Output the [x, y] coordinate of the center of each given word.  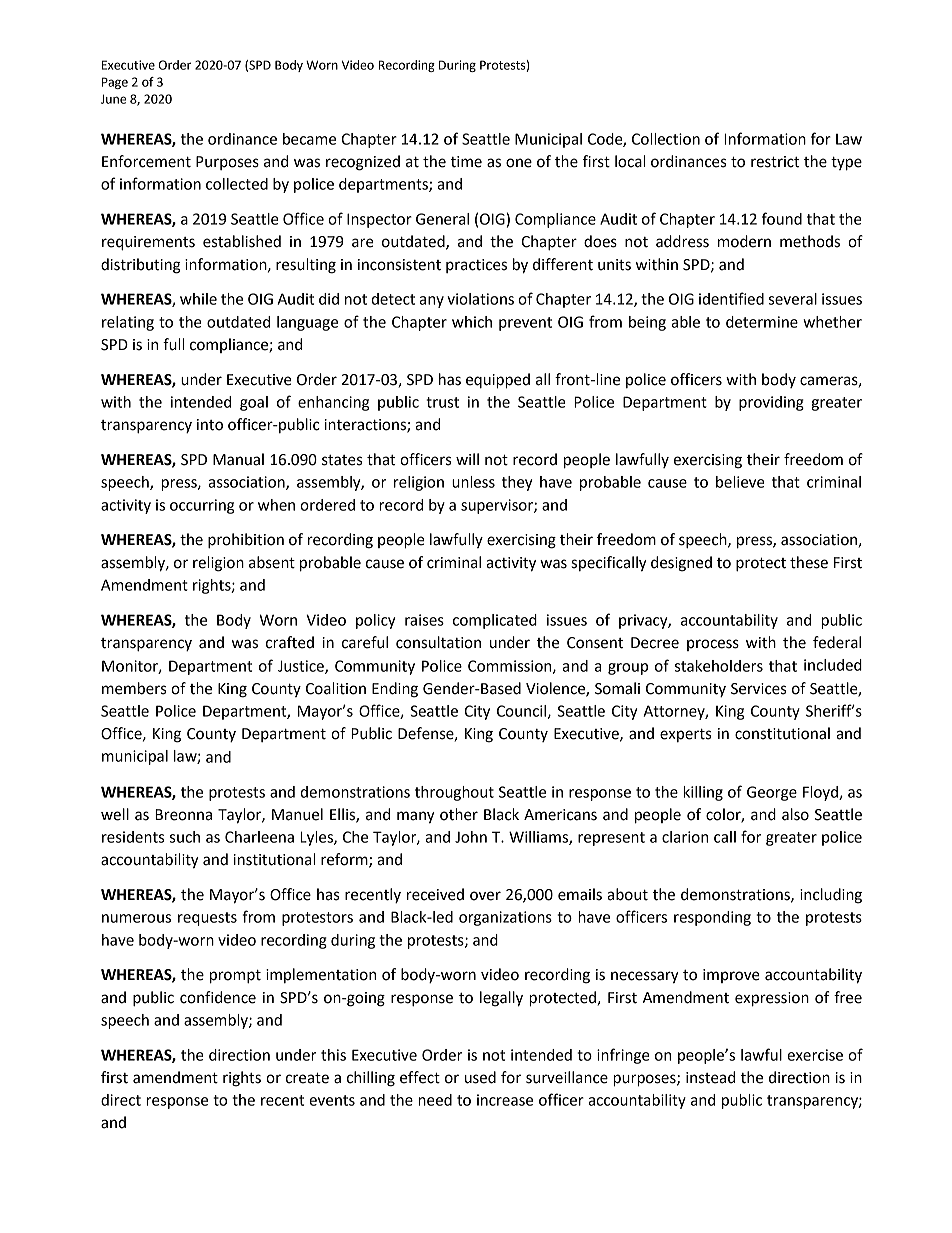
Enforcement [146, 161]
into [210, 425]
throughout [454, 793]
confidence [218, 997]
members [134, 688]
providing [771, 403]
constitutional [782, 733]
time [466, 162]
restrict [775, 162]
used [480, 1077]
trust [442, 402]
